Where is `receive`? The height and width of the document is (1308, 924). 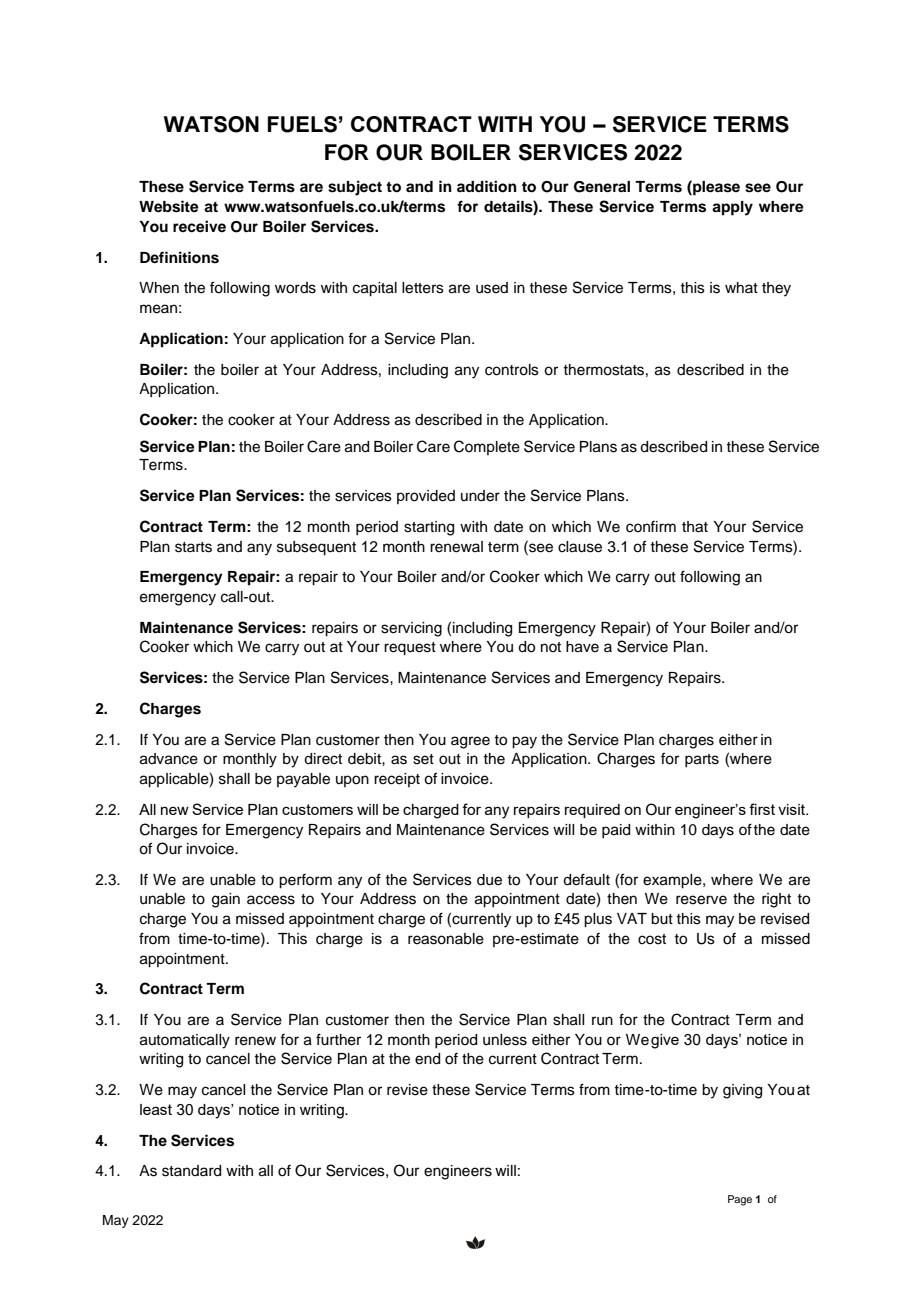 receive is located at coordinates (199, 226).
